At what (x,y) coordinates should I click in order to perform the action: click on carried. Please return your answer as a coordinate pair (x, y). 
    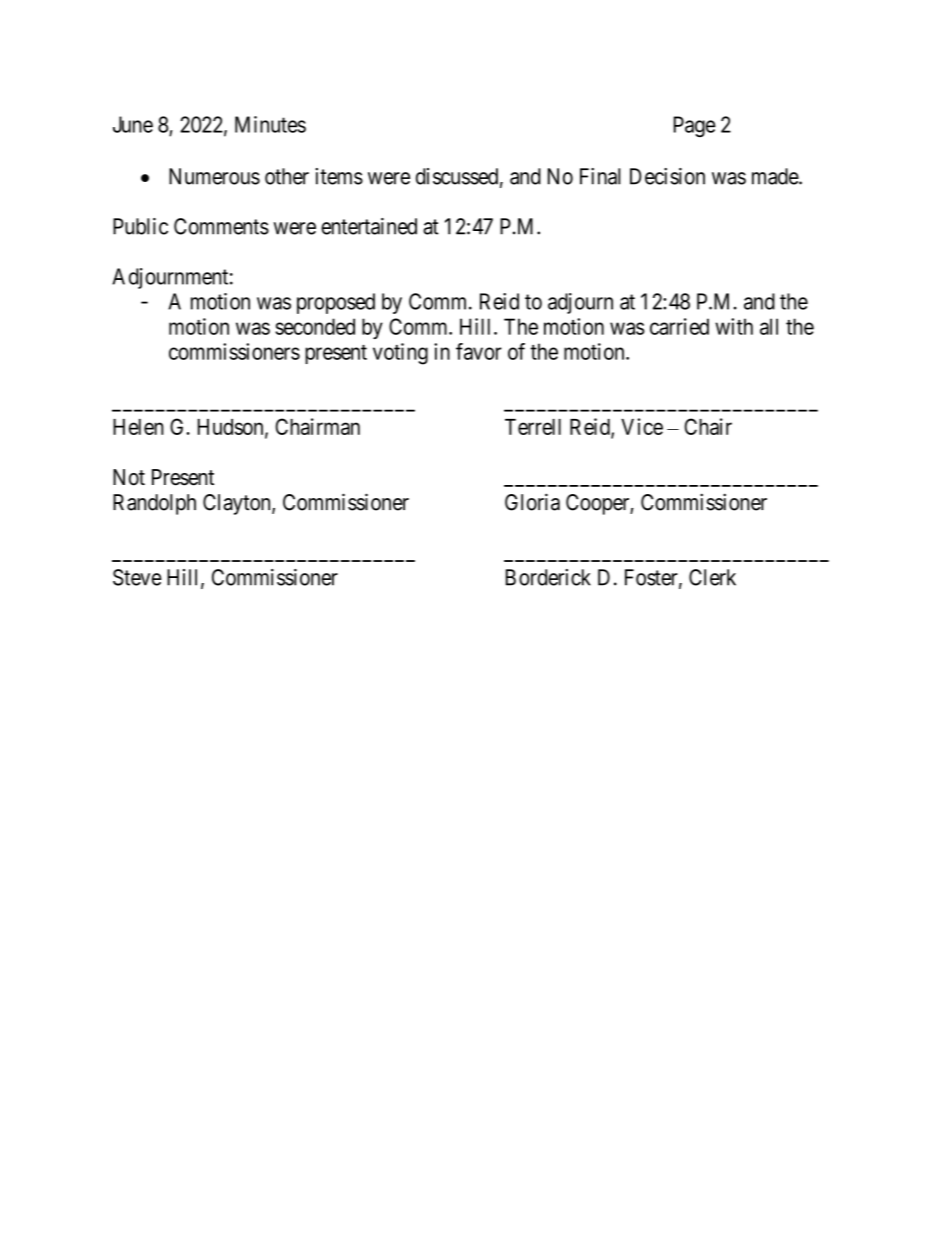
    Looking at the image, I should click on (679, 326).
